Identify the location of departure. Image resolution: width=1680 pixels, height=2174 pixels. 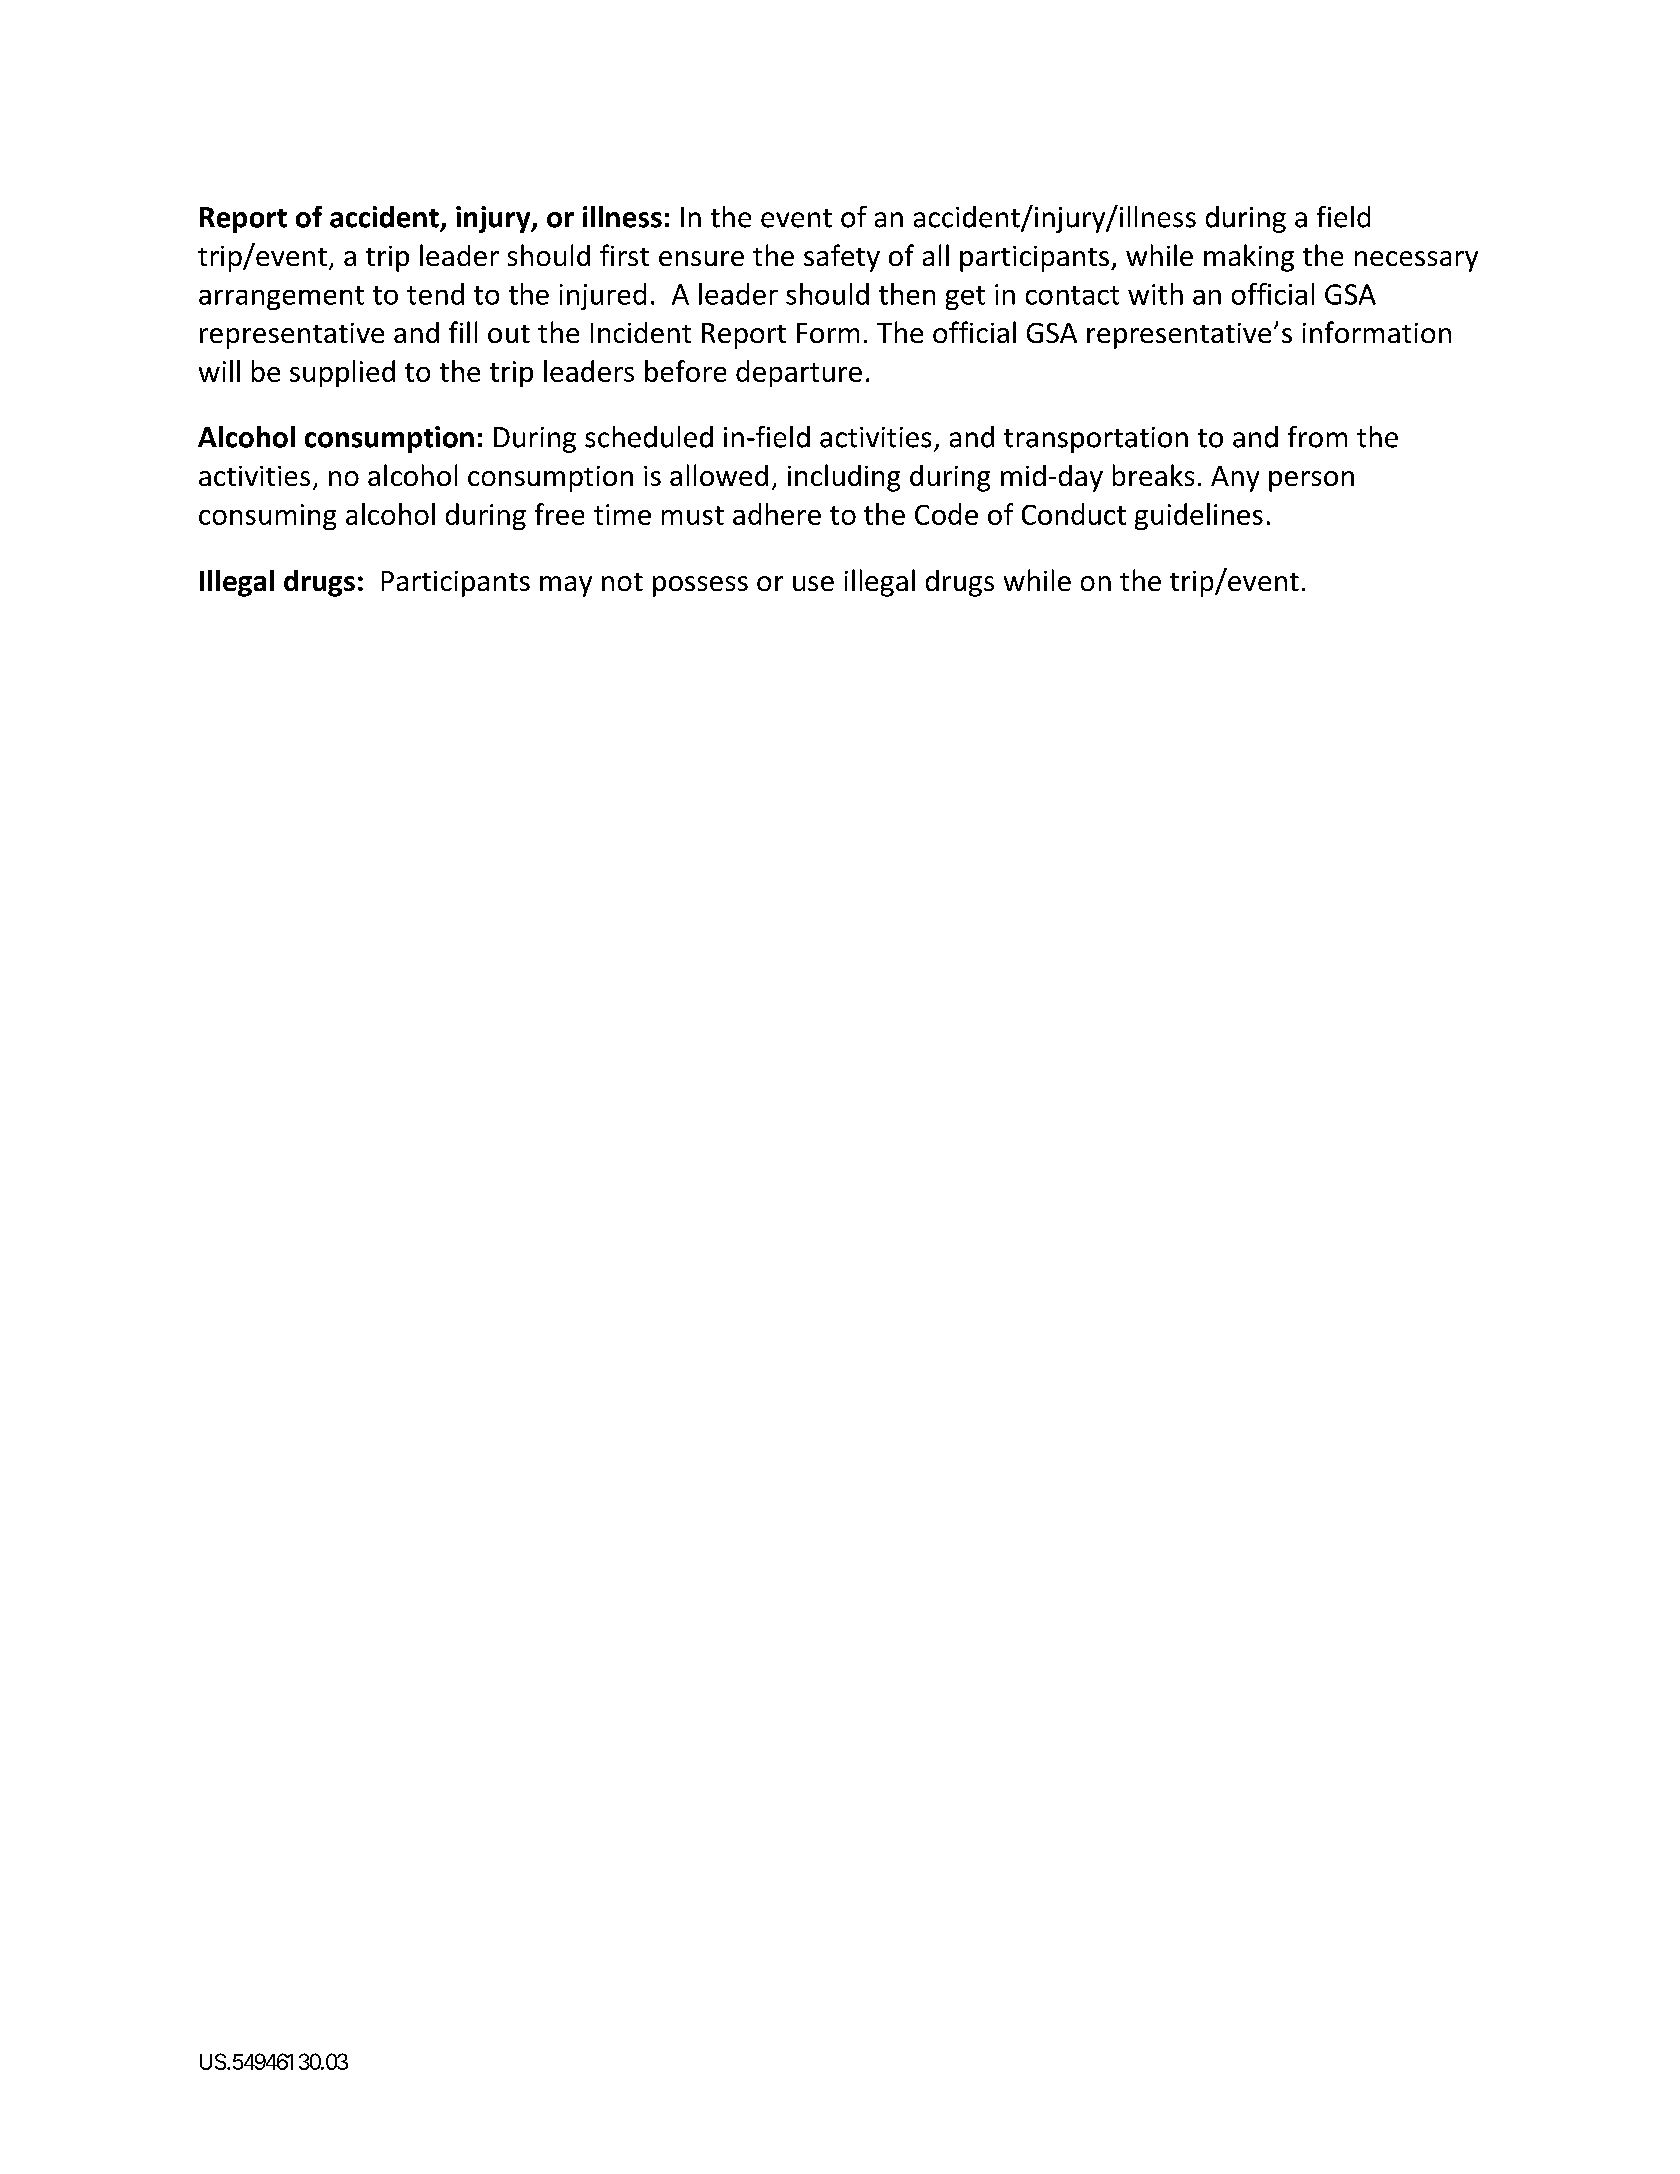
(799, 373).
